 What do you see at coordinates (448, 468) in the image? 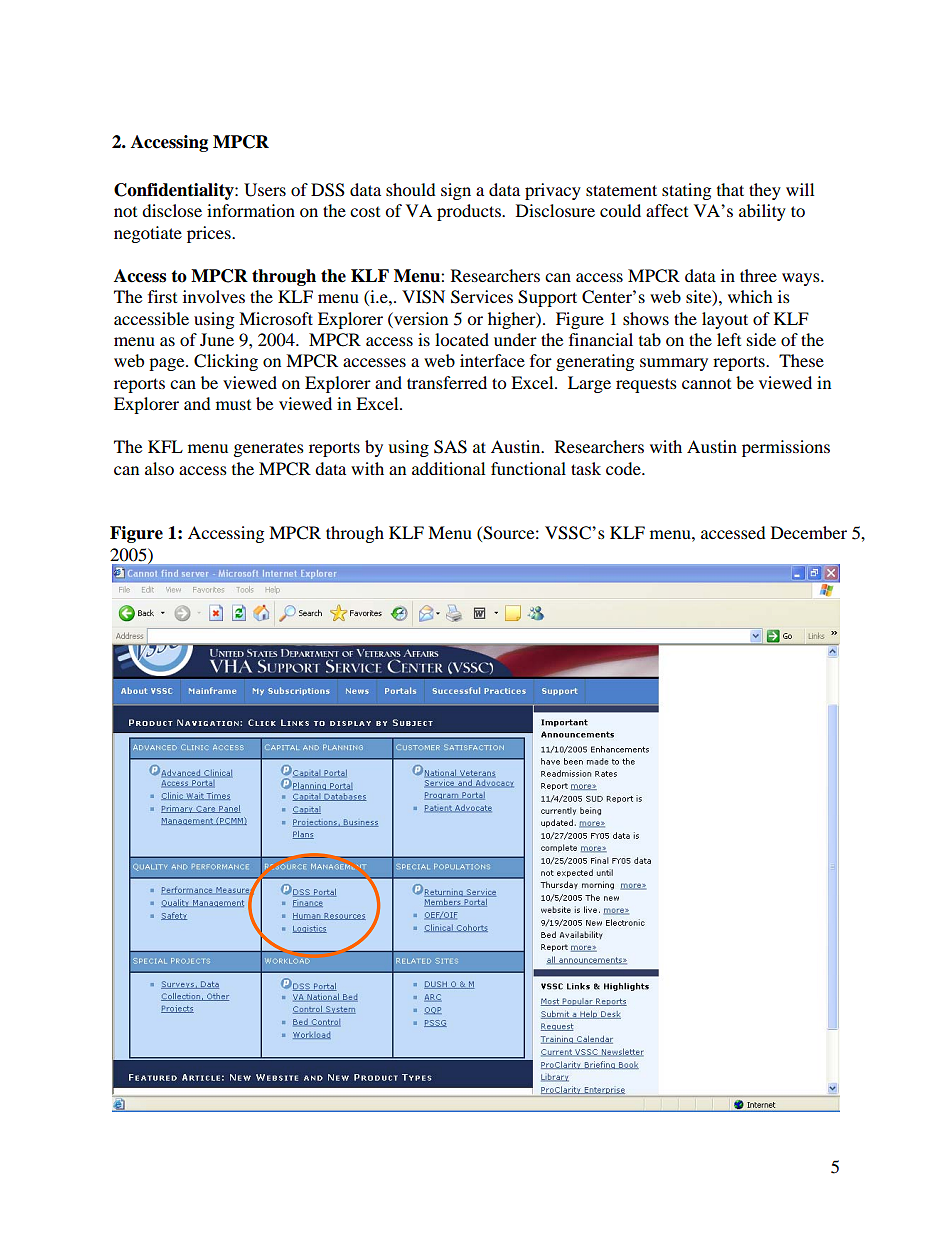
I see `additional` at bounding box center [448, 468].
